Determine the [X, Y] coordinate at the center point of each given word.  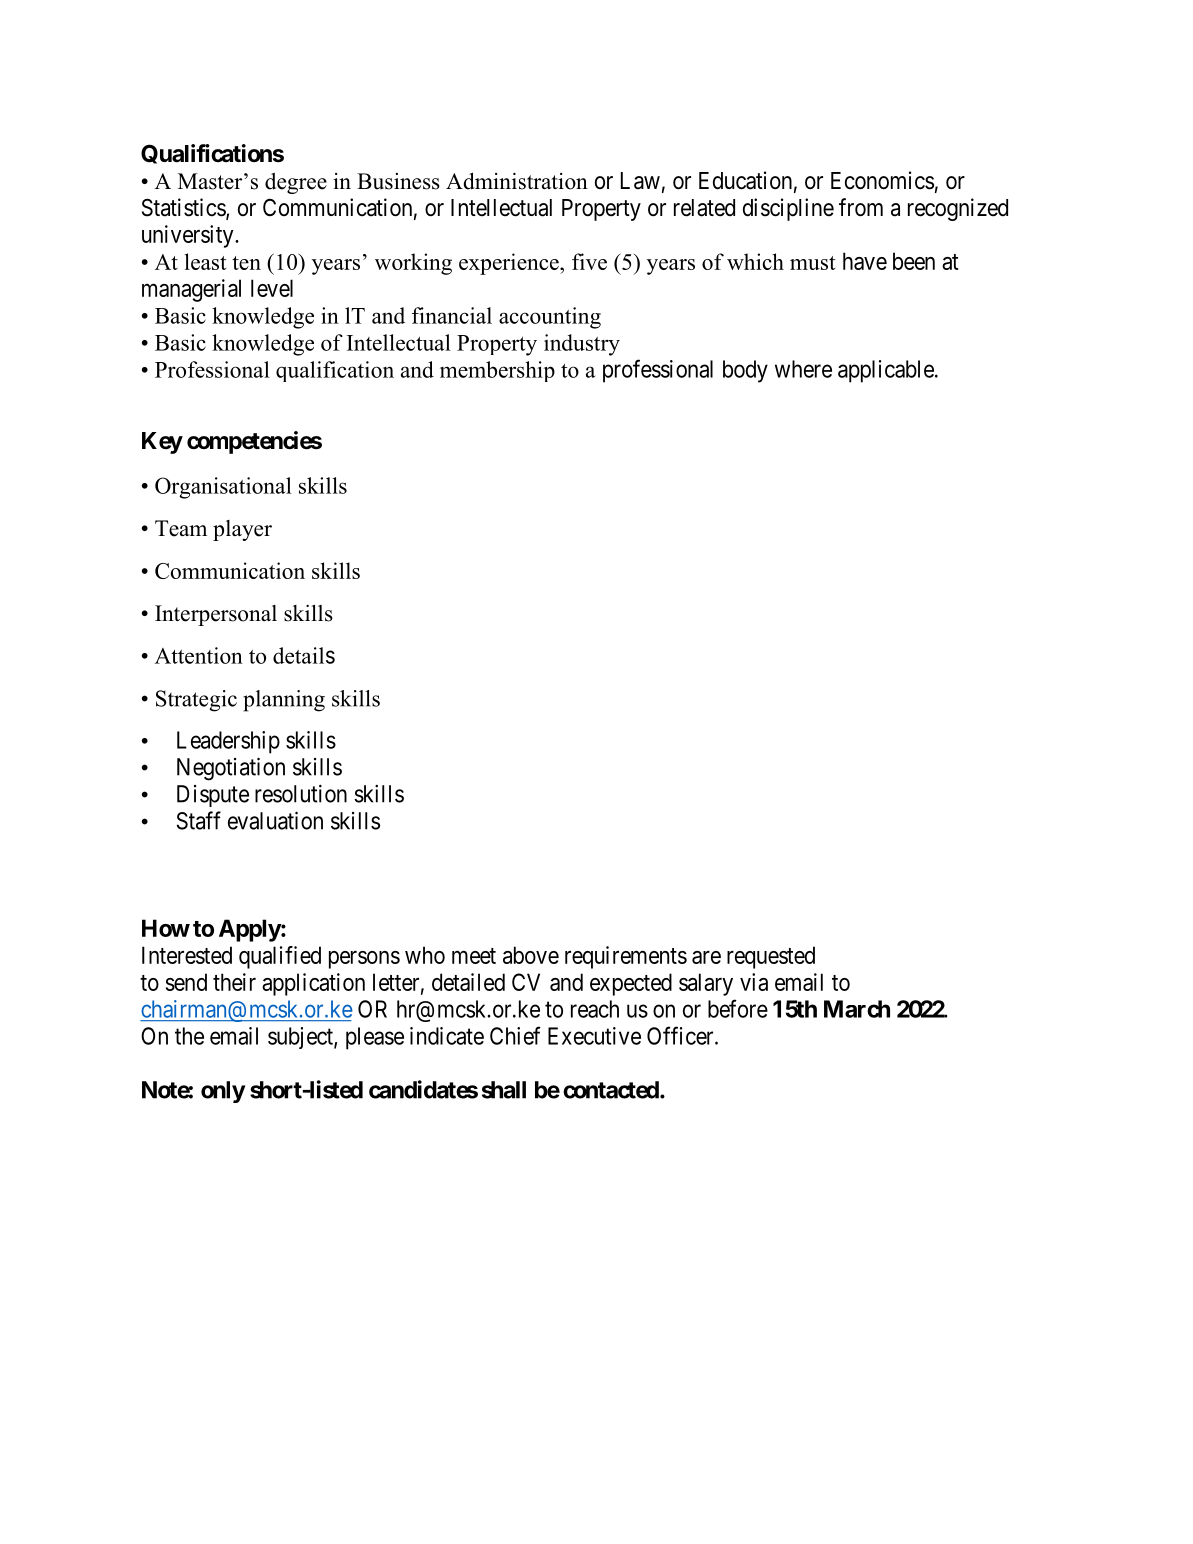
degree [296, 183]
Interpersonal [216, 615]
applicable [886, 371]
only [223, 1092]
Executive [594, 1036]
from [861, 207]
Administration [517, 181]
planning [284, 701]
